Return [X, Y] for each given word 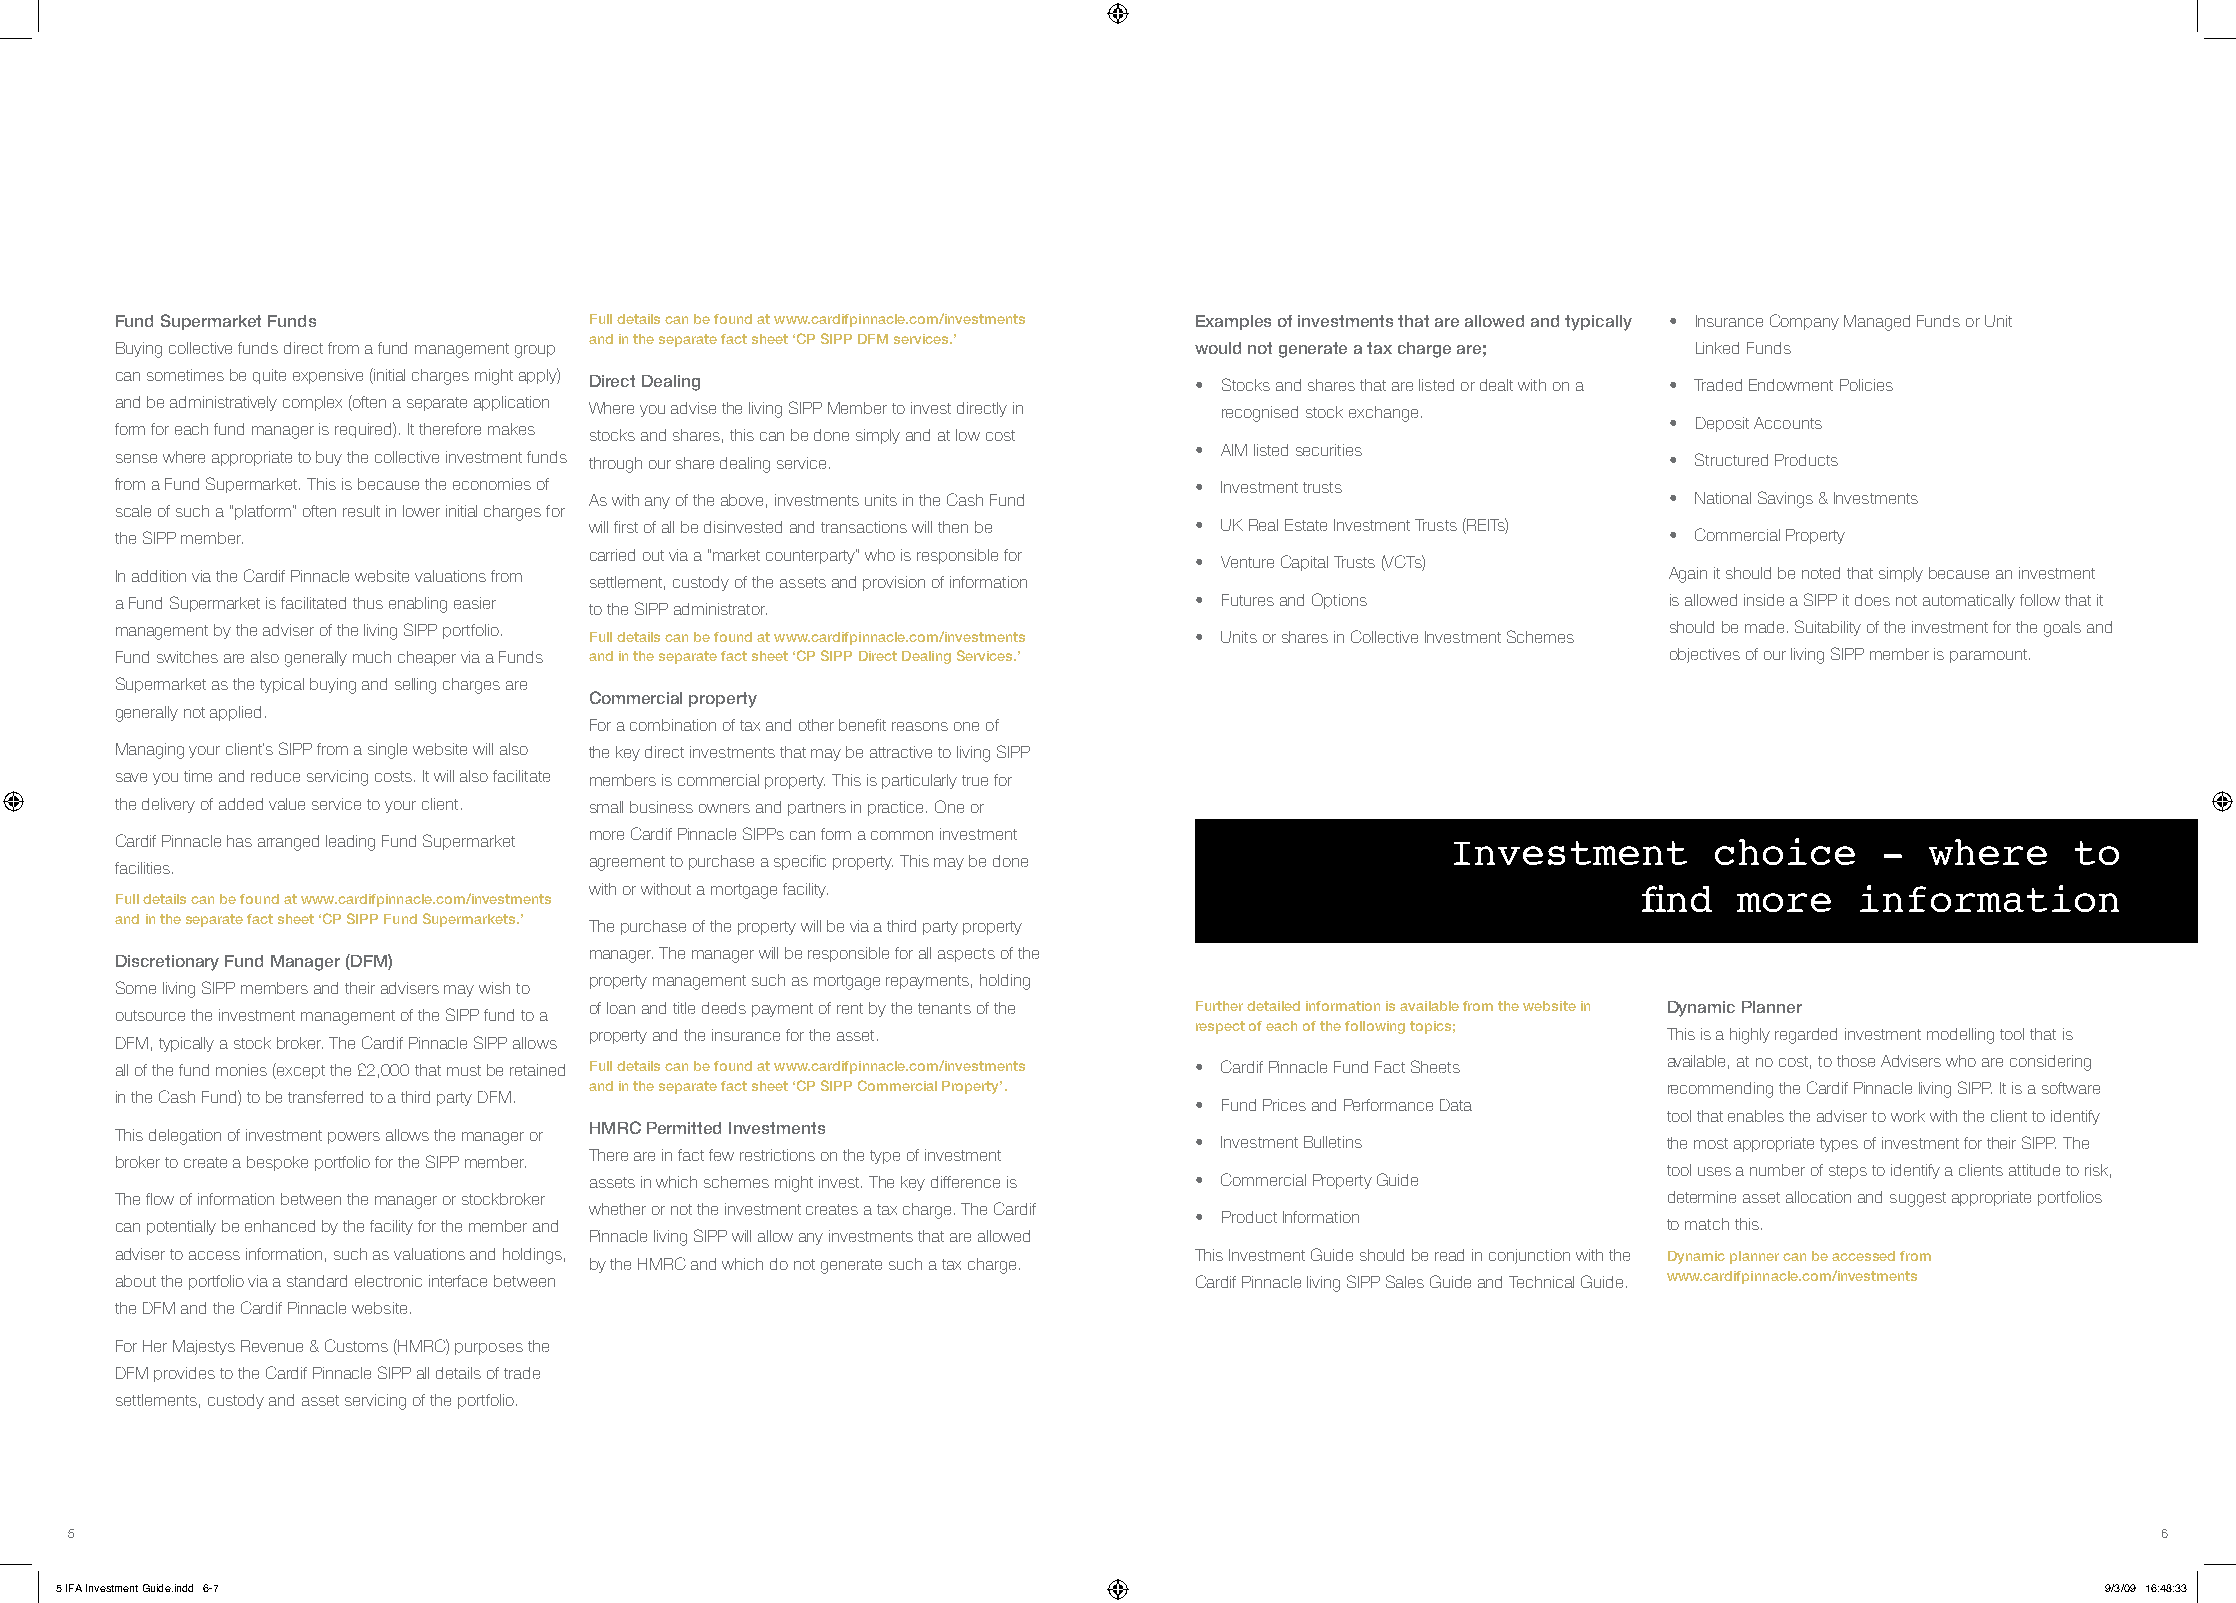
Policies [1866, 385]
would [1218, 348]
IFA [74, 1588]
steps [1848, 1172]
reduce [275, 776]
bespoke [277, 1163]
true [975, 780]
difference [965, 1182]
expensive [328, 376]
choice [1785, 851]
